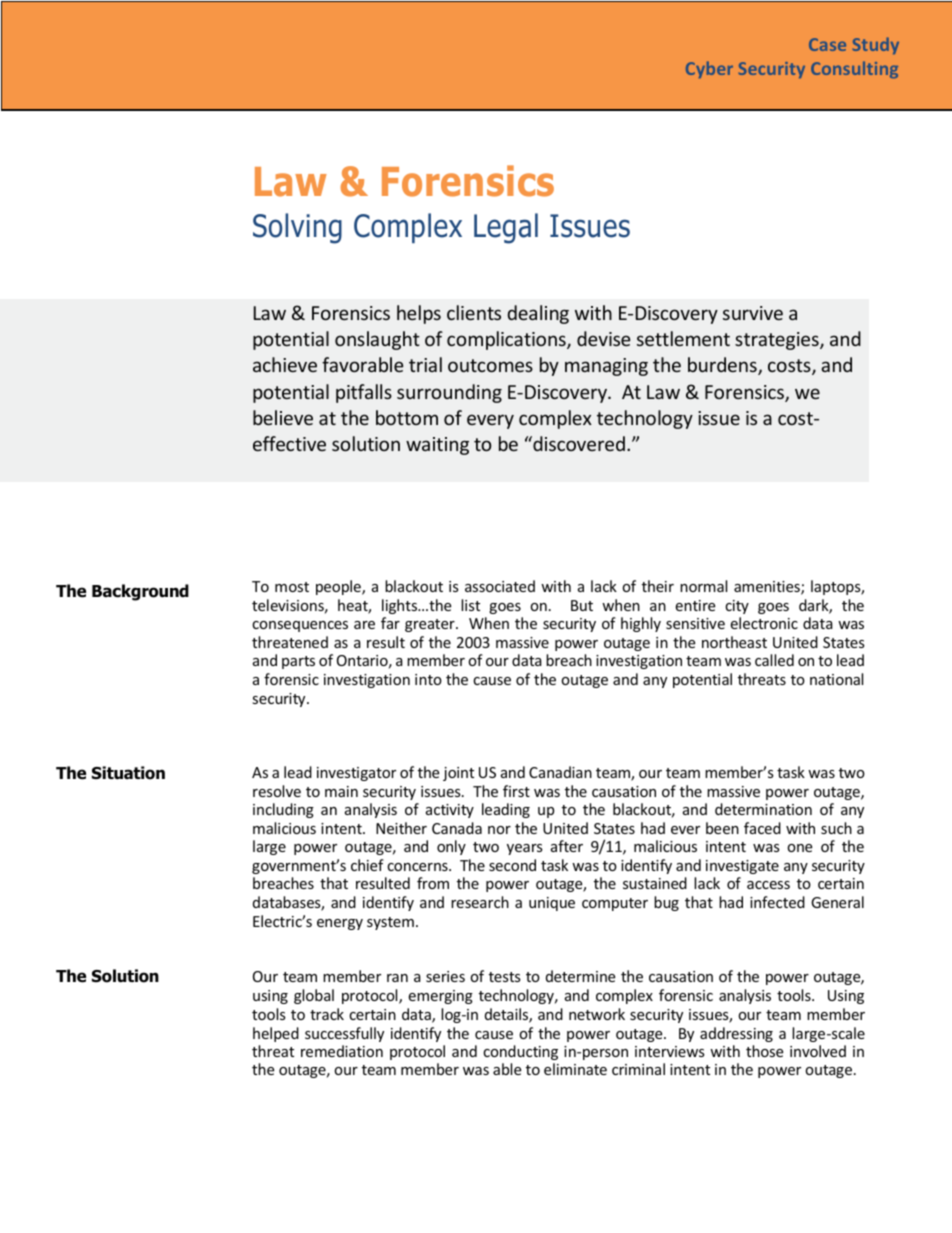  I want to click on Case, so click(827, 44).
